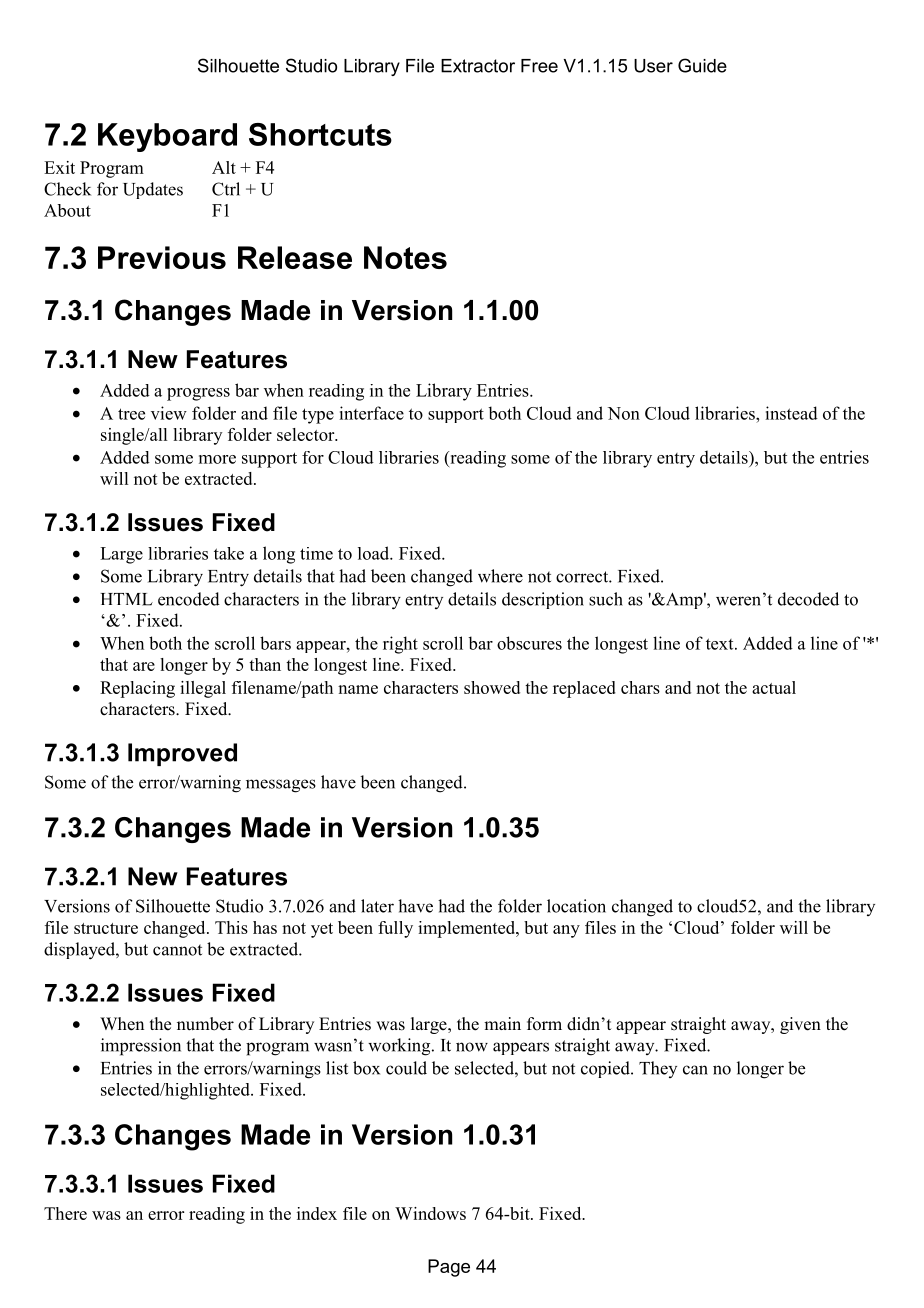 This document has width=924, height=1308. I want to click on Guide, so click(702, 65).
